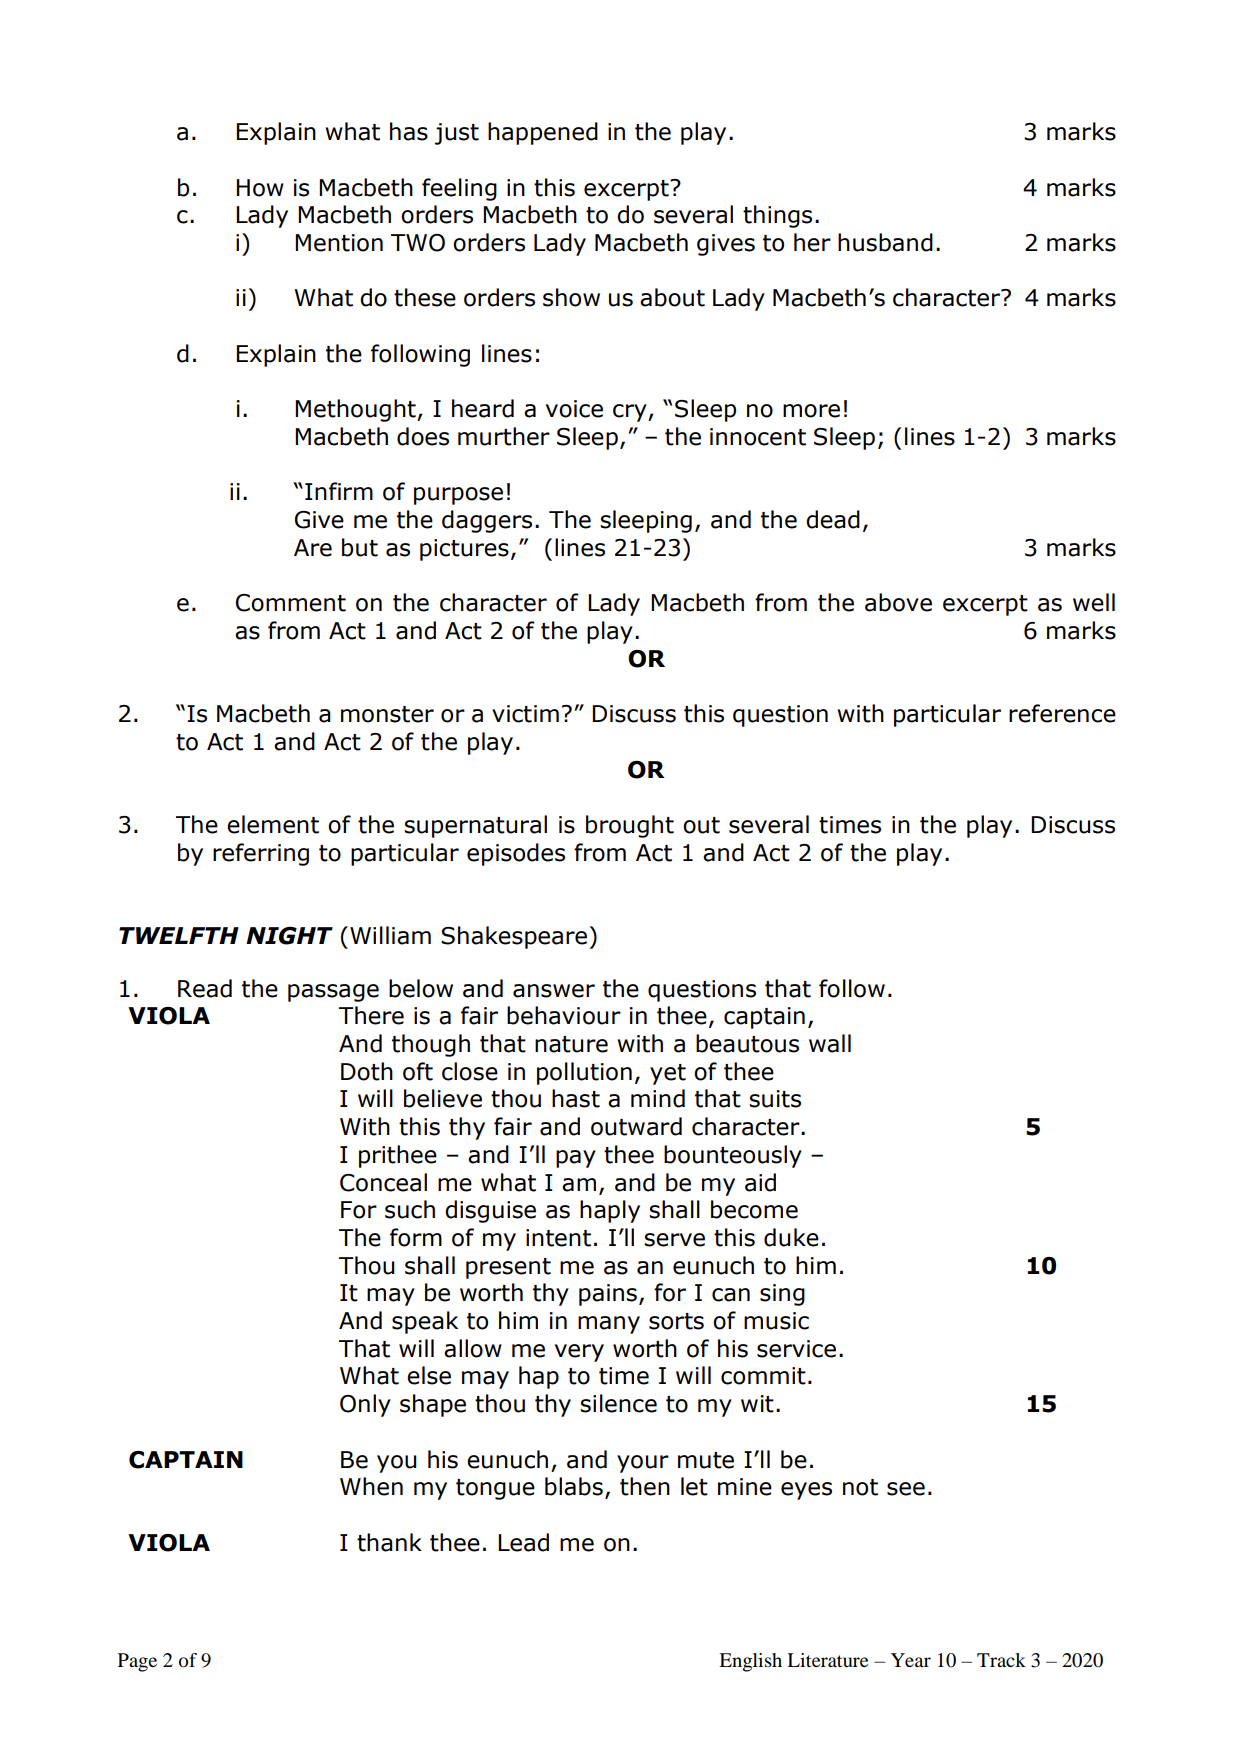  Describe the element at coordinates (339, 243) in the screenshot. I see `Mention` at that location.
